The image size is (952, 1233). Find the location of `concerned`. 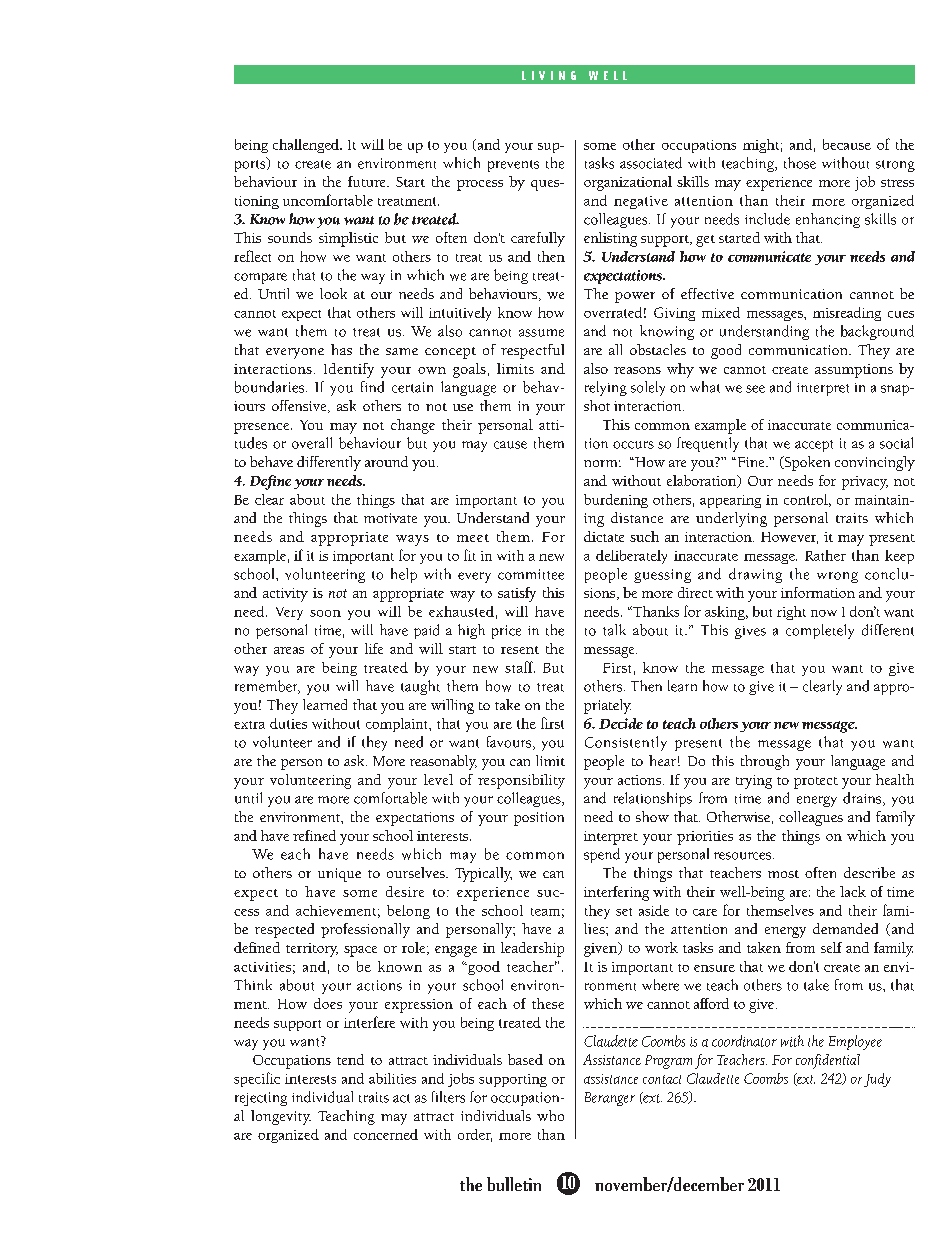

concerned is located at coordinates (386, 1134).
